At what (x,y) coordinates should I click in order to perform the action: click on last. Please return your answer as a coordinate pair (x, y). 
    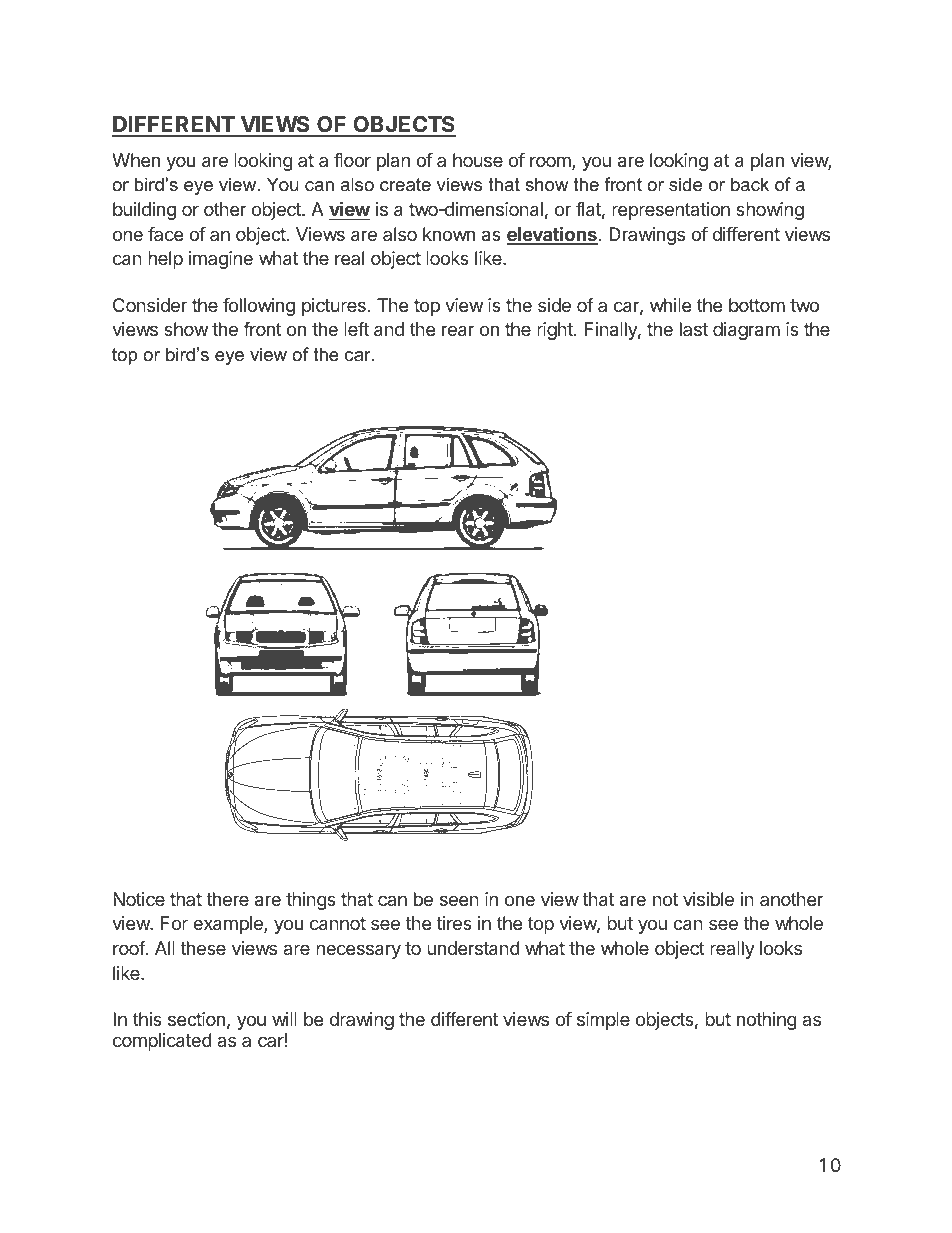
    Looking at the image, I should click on (694, 329).
